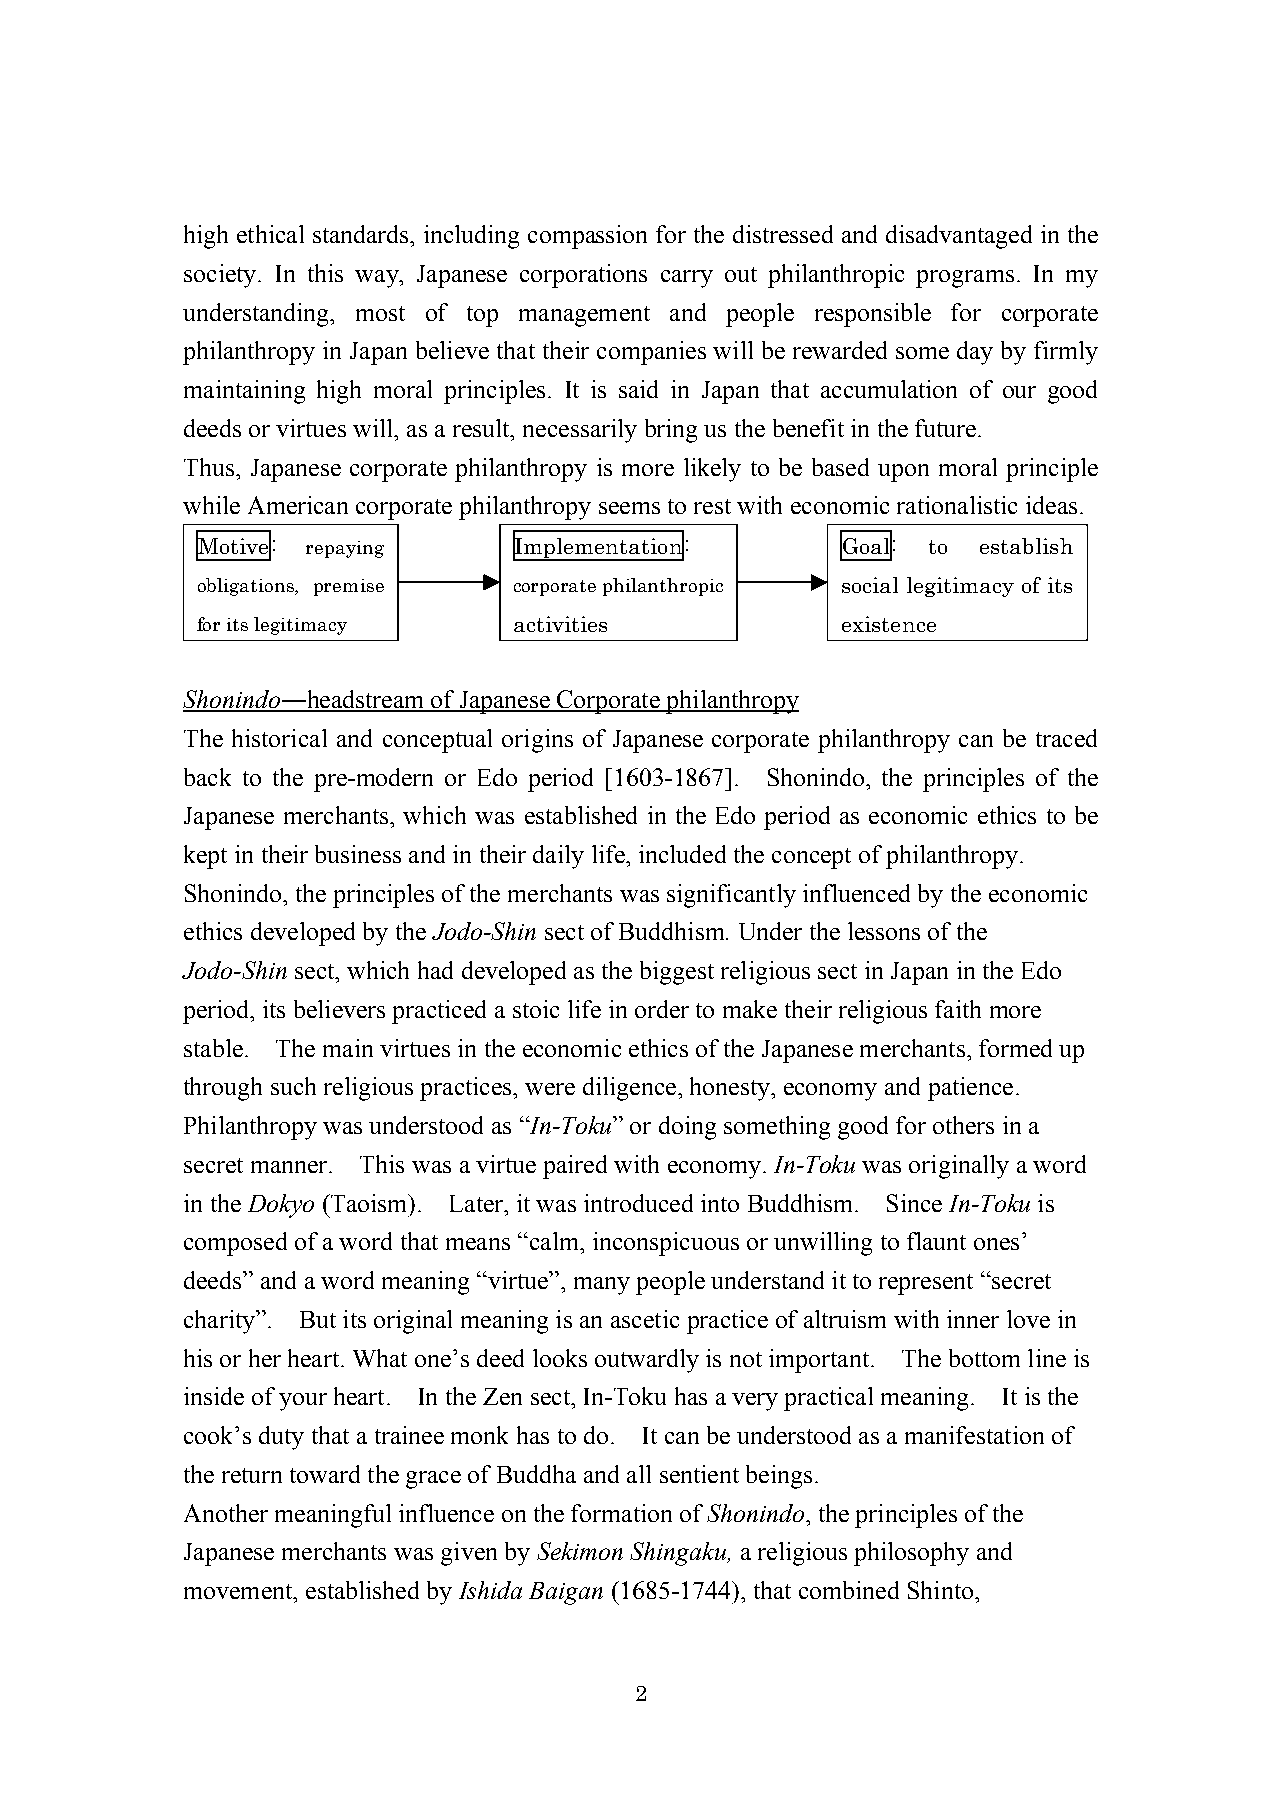 The width and height of the screenshot is (1281, 1812). Describe the element at coordinates (279, 738) in the screenshot. I see `historical` at that location.
